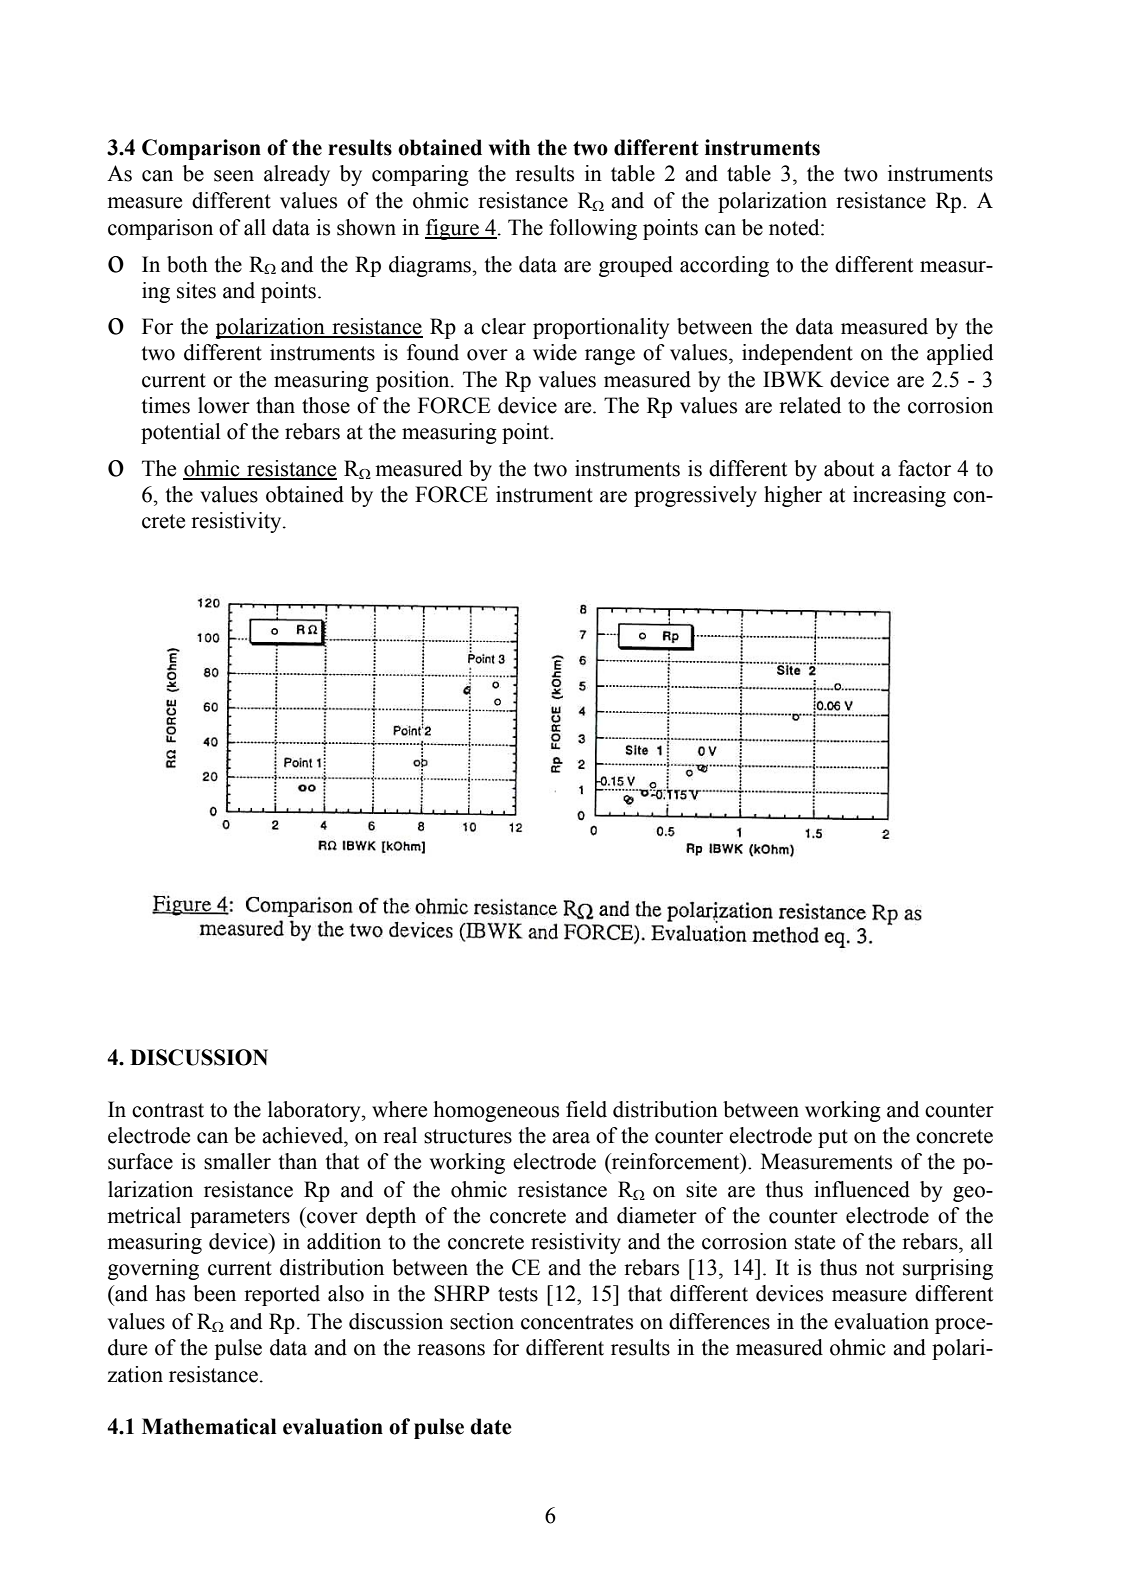 The image size is (1127, 1595). What do you see at coordinates (849, 468) in the document?
I see `about` at bounding box center [849, 468].
